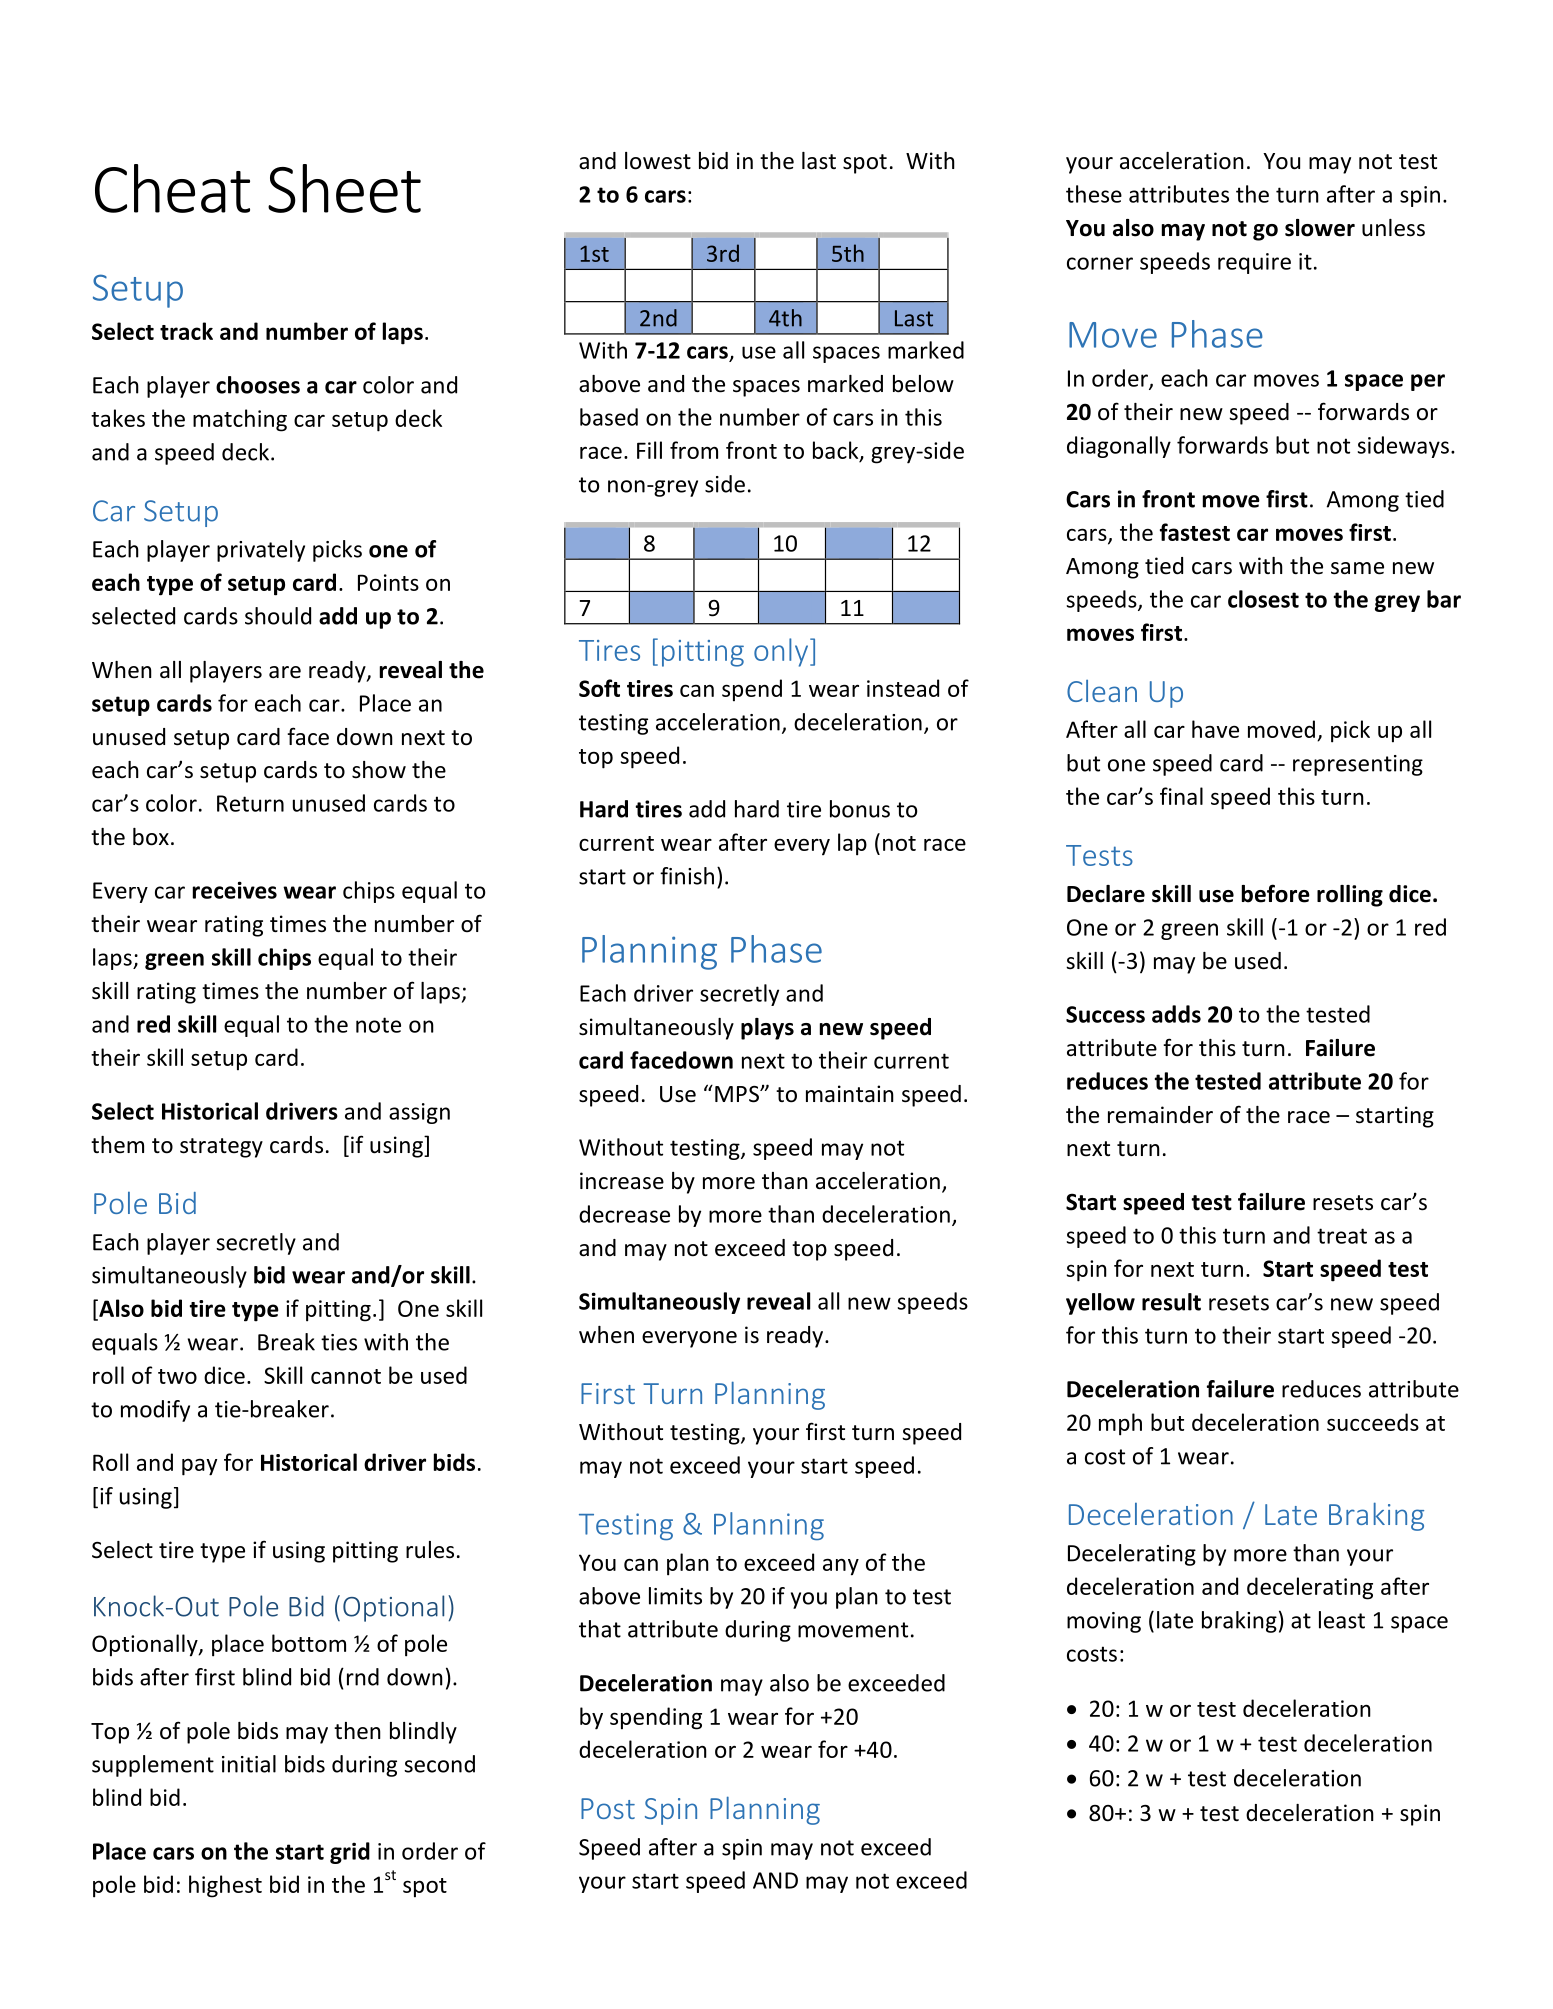  What do you see at coordinates (624, 1214) in the screenshot?
I see `decrease` at bounding box center [624, 1214].
